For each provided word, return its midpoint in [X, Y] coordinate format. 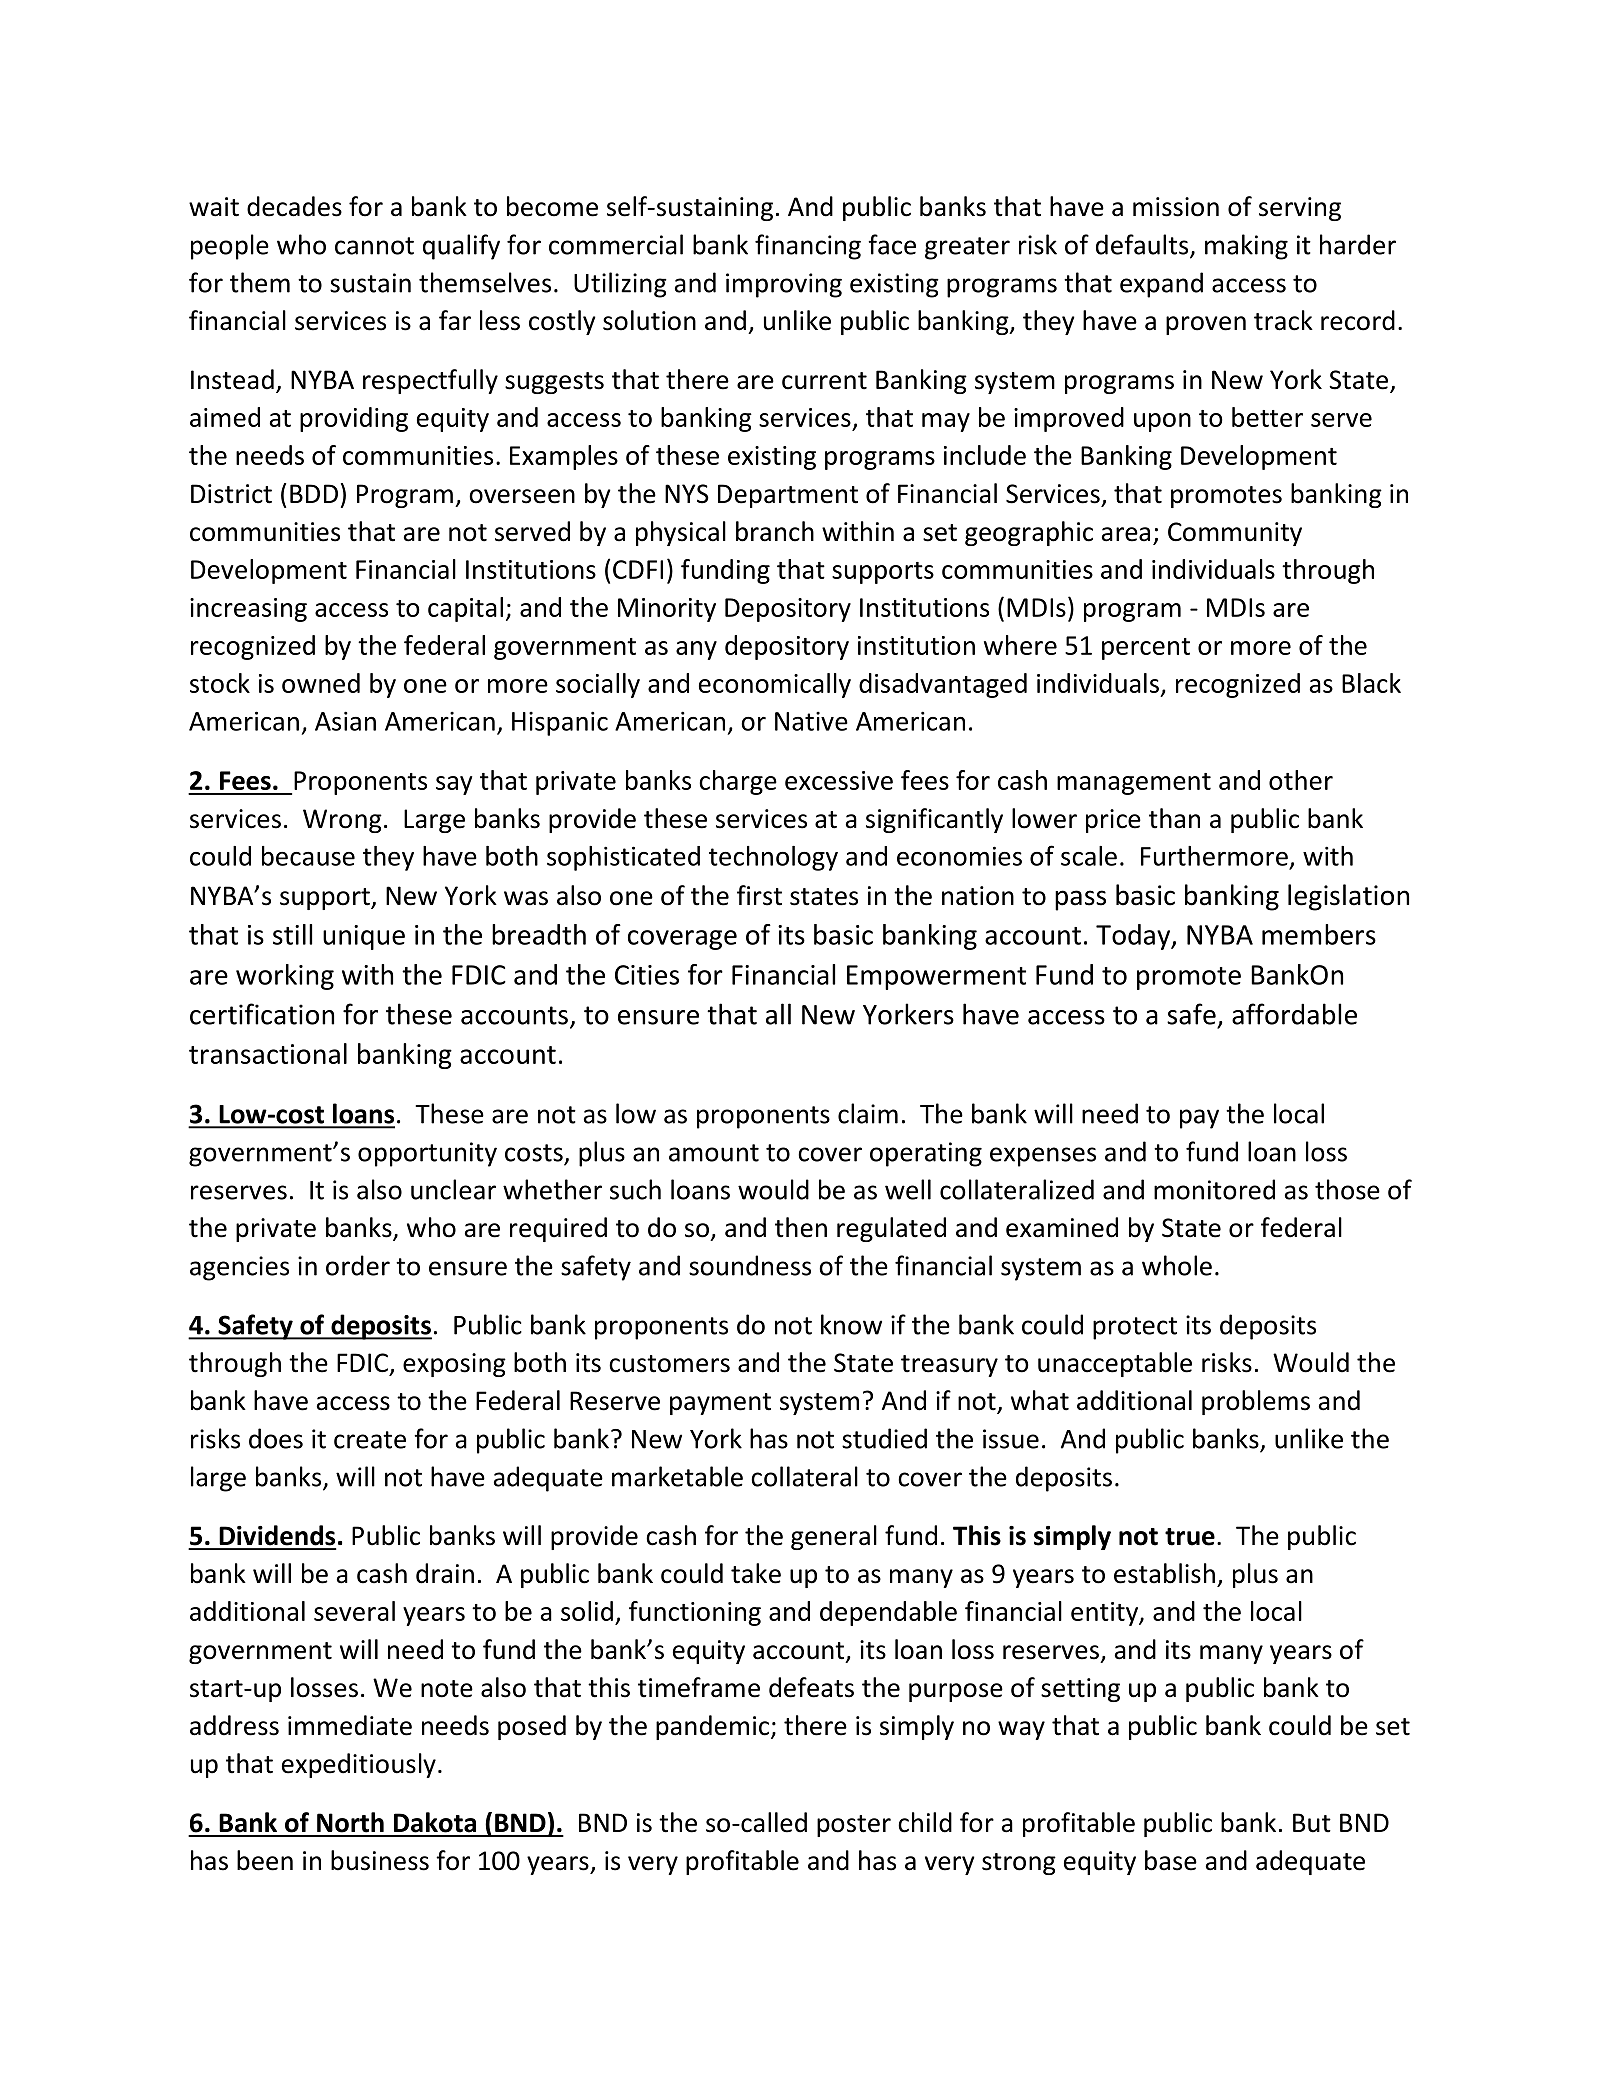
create [370, 1440]
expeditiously [359, 1765]
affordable [1294, 1014]
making [1246, 247]
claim [868, 1113]
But [1312, 1823]
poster [854, 1826]
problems [1256, 1402]
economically [775, 685]
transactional [268, 1053]
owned [321, 683]
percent [1146, 649]
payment [720, 1404]
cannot [374, 246]
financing [808, 247]
